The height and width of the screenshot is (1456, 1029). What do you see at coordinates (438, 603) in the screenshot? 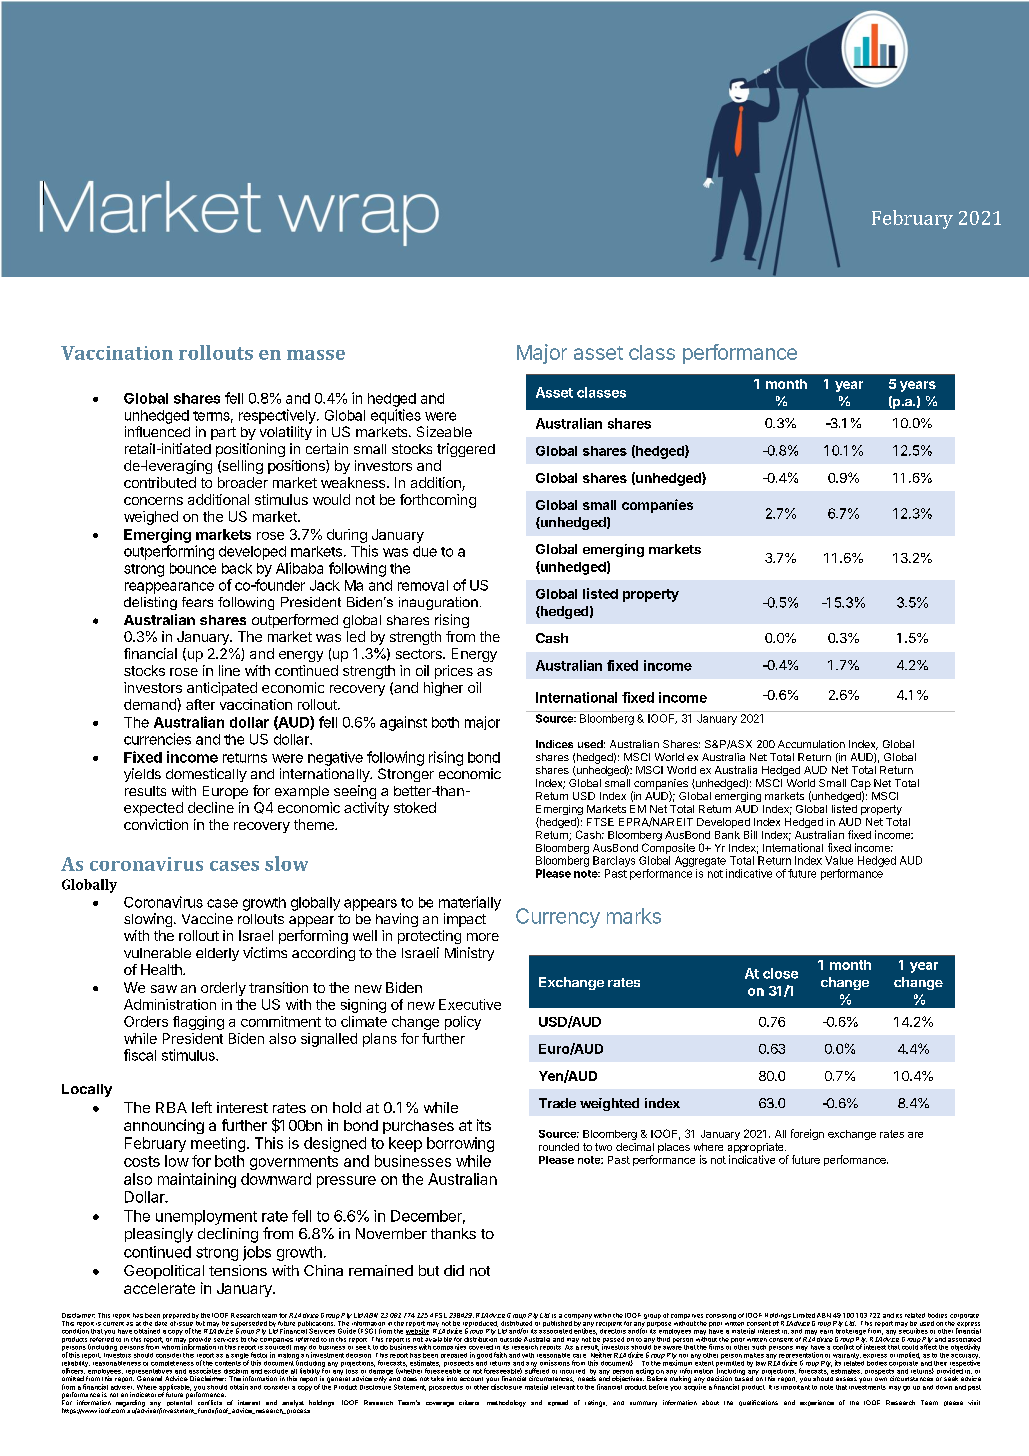
I see `inauguration` at bounding box center [438, 603].
